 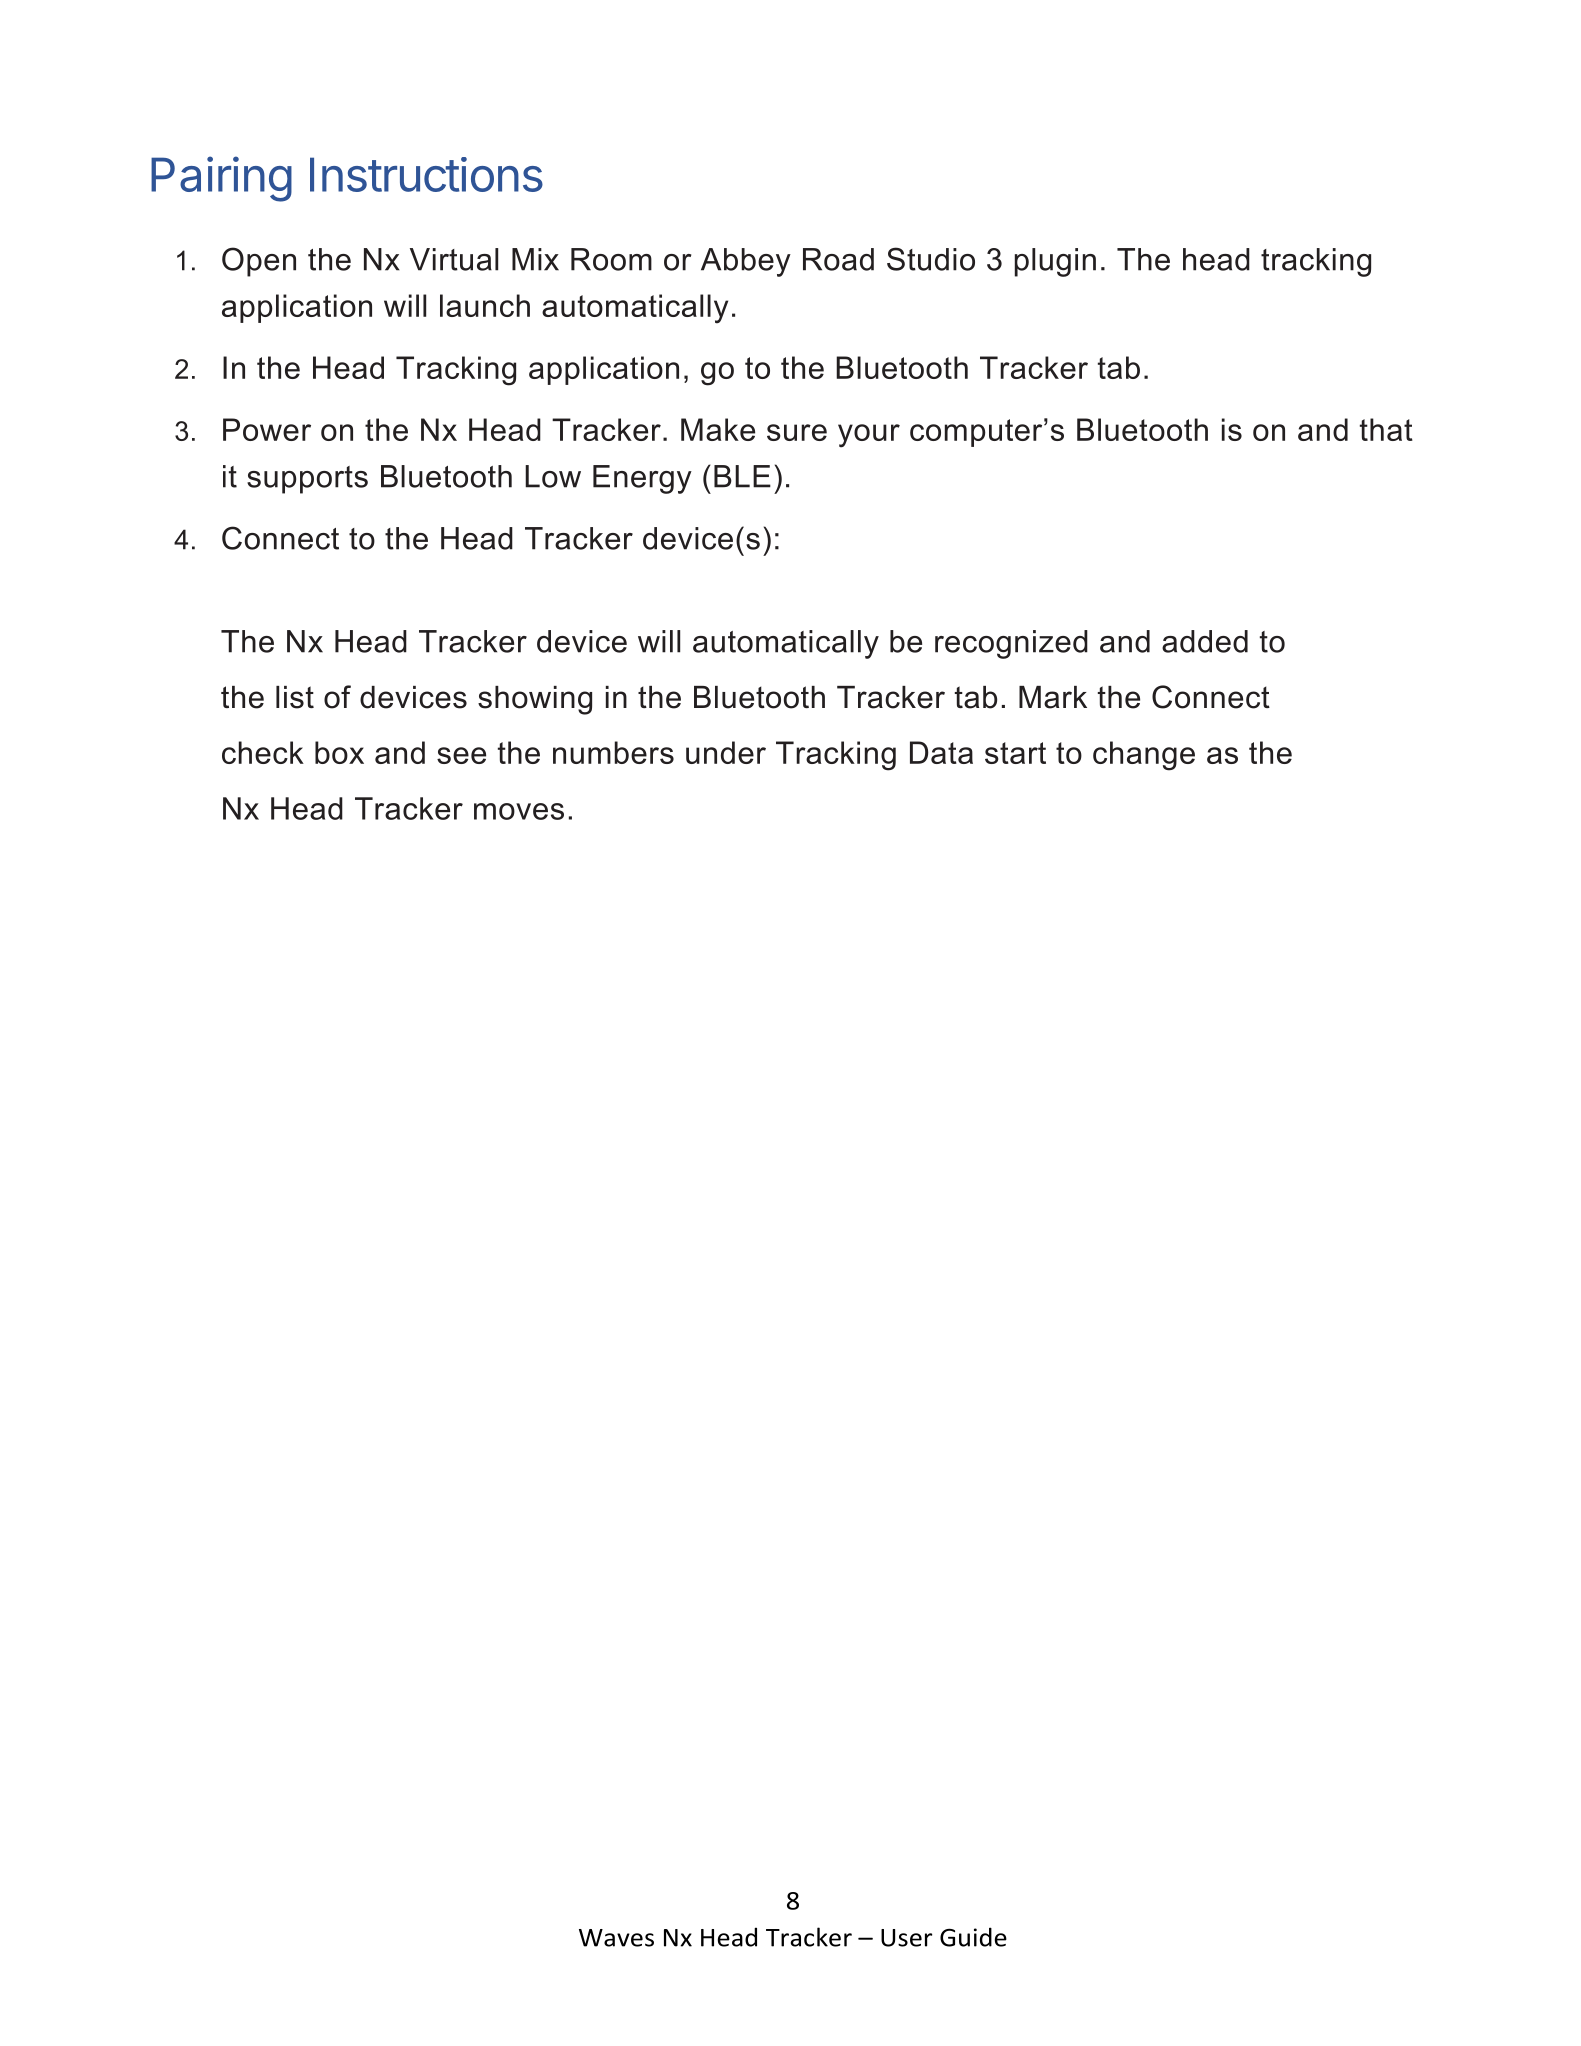 What do you see at coordinates (454, 259) in the screenshot?
I see `Virtual` at bounding box center [454, 259].
